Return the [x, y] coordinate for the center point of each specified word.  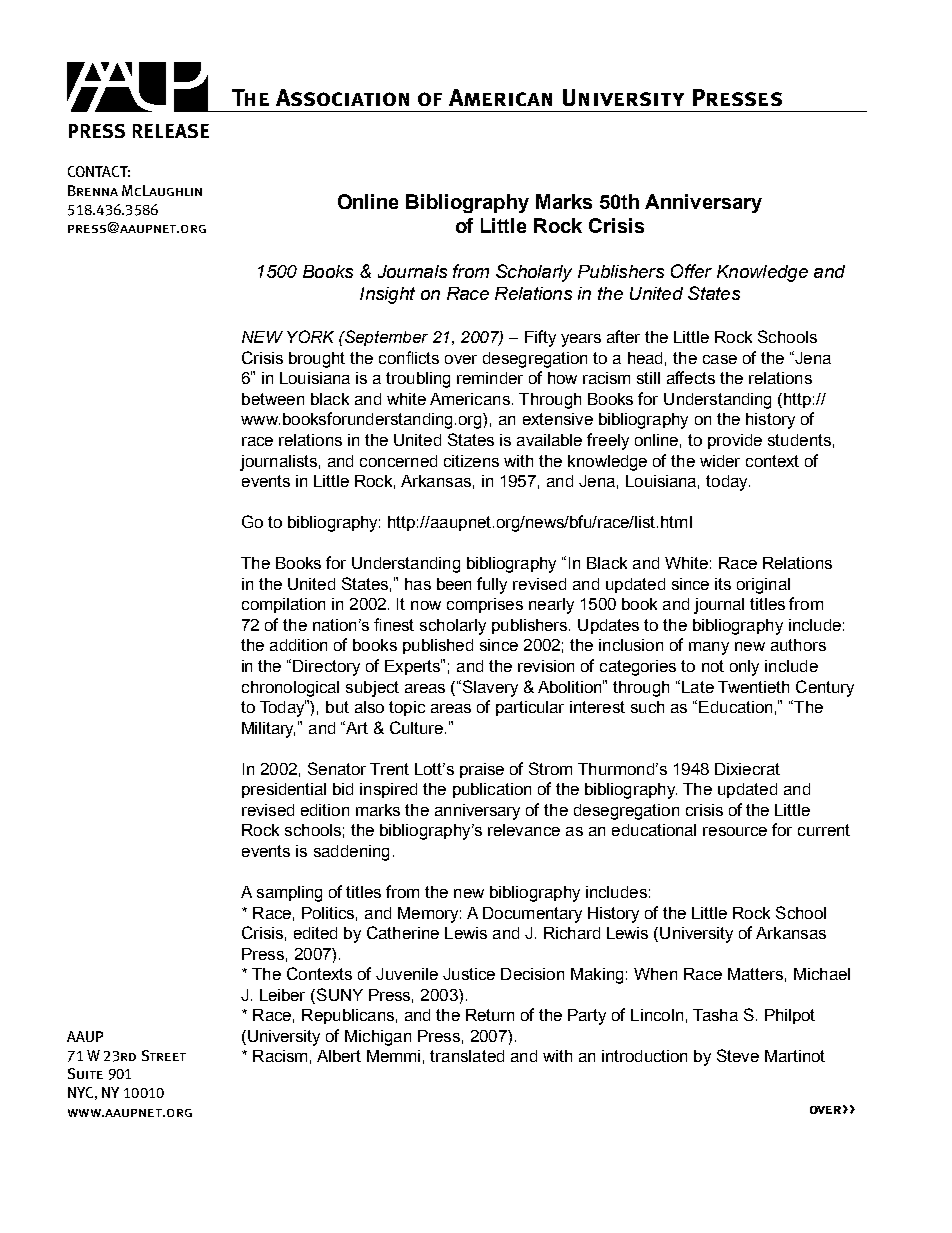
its [723, 584]
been [454, 584]
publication [492, 790]
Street [164, 1055]
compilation [283, 605]
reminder [490, 378]
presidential [284, 790]
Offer [691, 271]
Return [490, 1015]
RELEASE [171, 131]
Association [342, 97]
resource [735, 831]
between [273, 399]
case [720, 359]
